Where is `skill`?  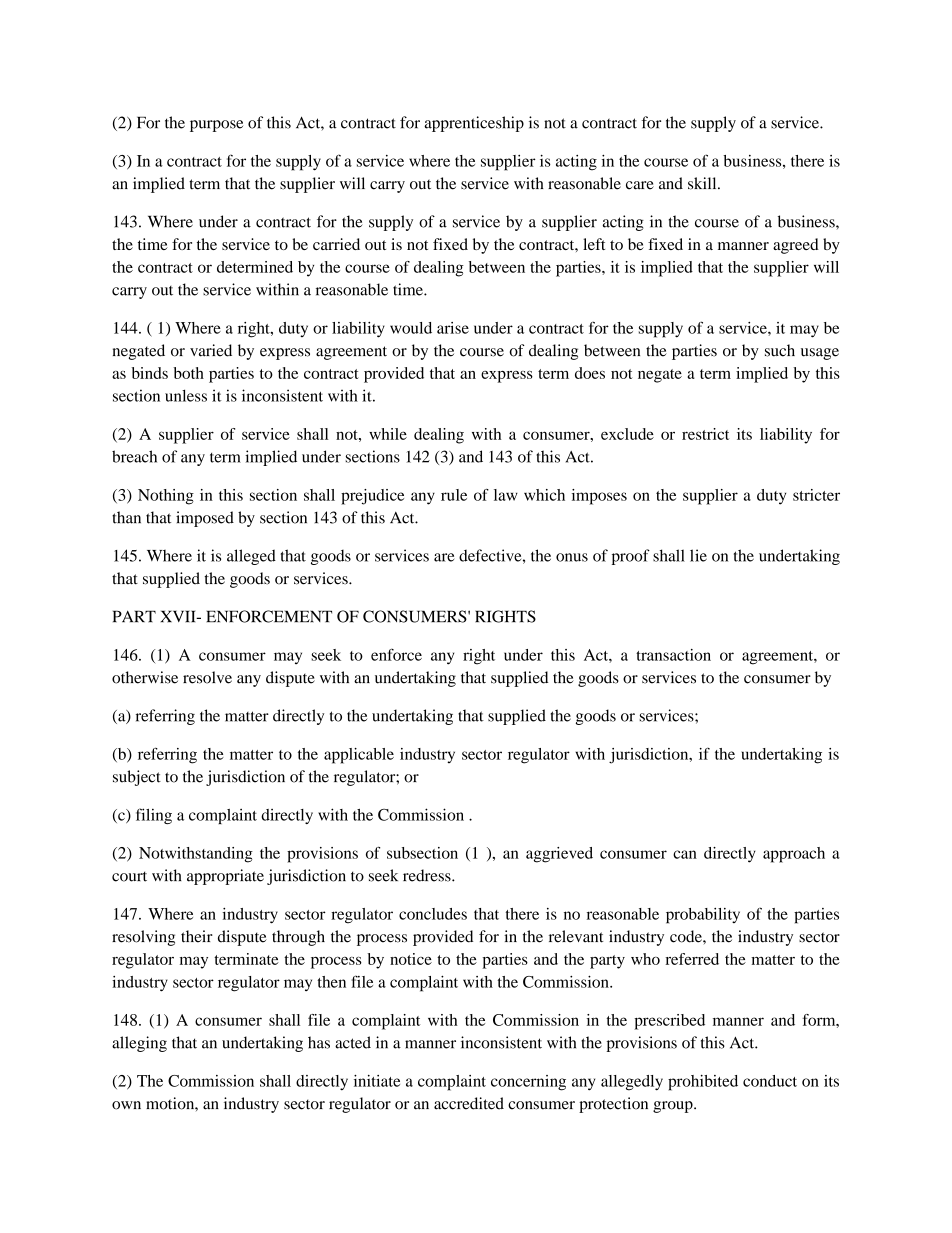 skill is located at coordinates (703, 183).
